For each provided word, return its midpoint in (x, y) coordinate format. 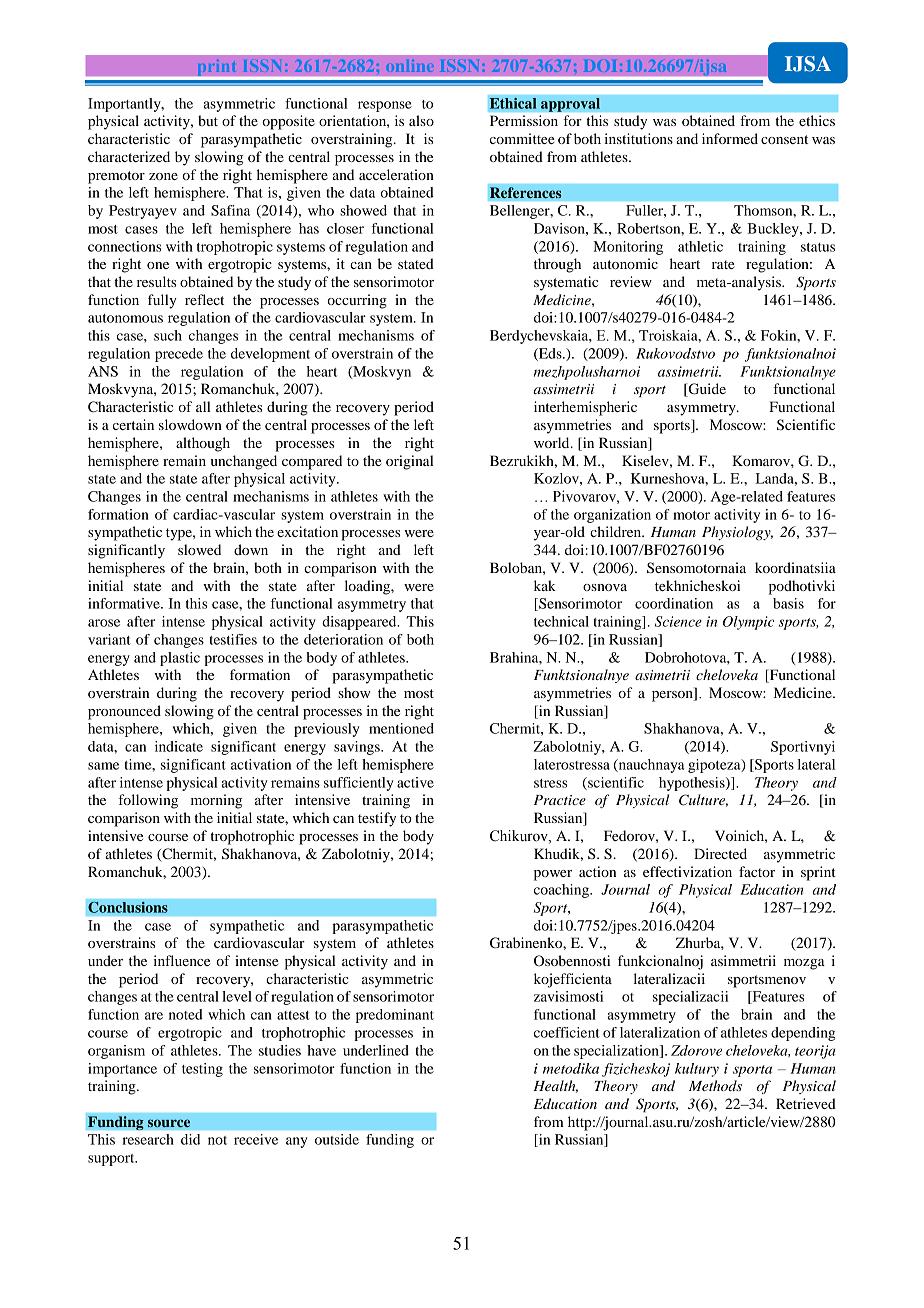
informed (730, 138)
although (203, 444)
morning (216, 801)
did (190, 1139)
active (415, 782)
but (208, 120)
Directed (720, 853)
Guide (706, 390)
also (421, 120)
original (410, 462)
